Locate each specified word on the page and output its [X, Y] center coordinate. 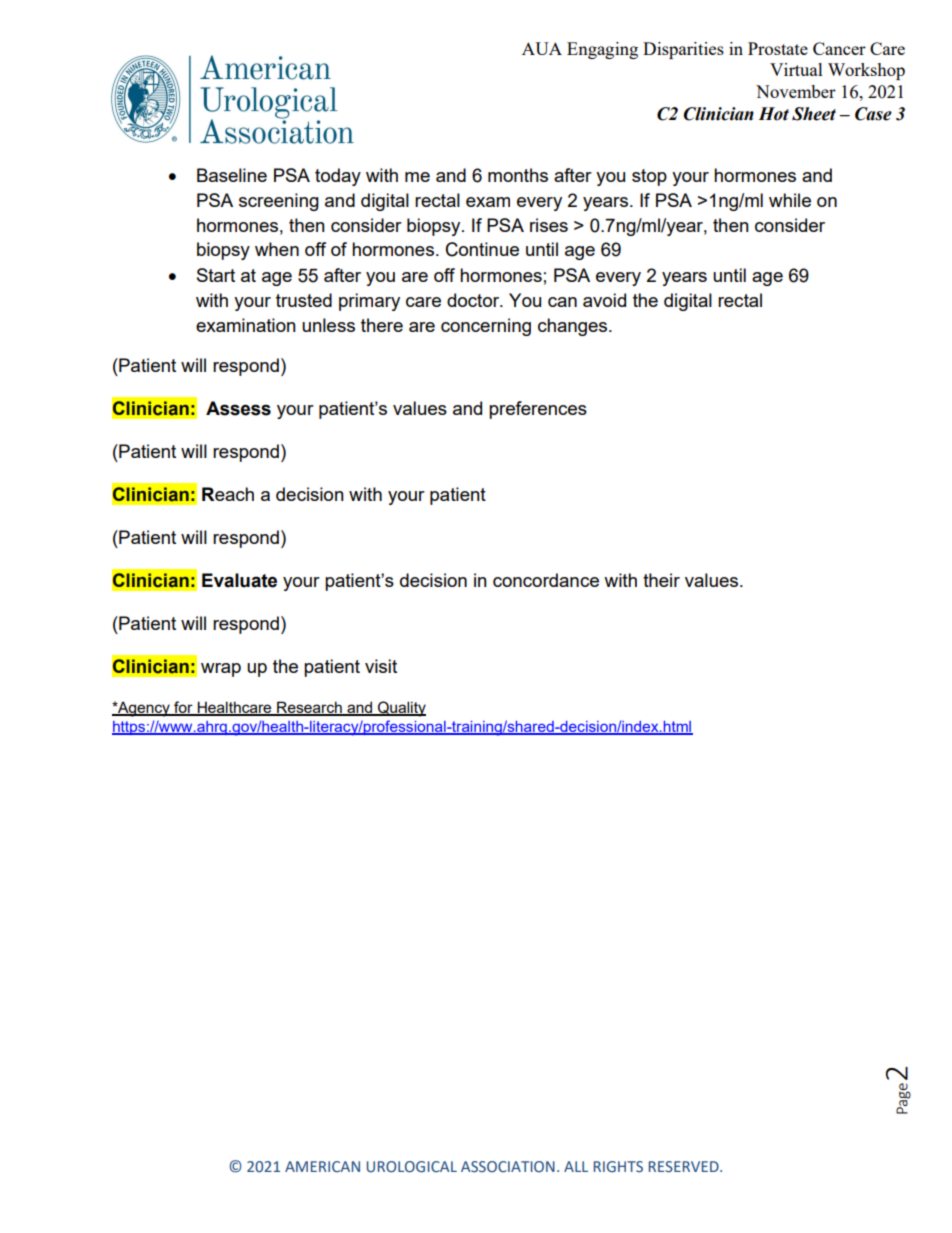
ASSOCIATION [508, 1167]
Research [309, 708]
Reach [228, 494]
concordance [546, 580]
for [183, 708]
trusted [304, 300]
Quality [401, 709]
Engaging [602, 50]
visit [381, 666]
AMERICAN [322, 1166]
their [661, 580]
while [790, 200]
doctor [474, 300]
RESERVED [685, 1167]
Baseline [232, 175]
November [796, 91]
